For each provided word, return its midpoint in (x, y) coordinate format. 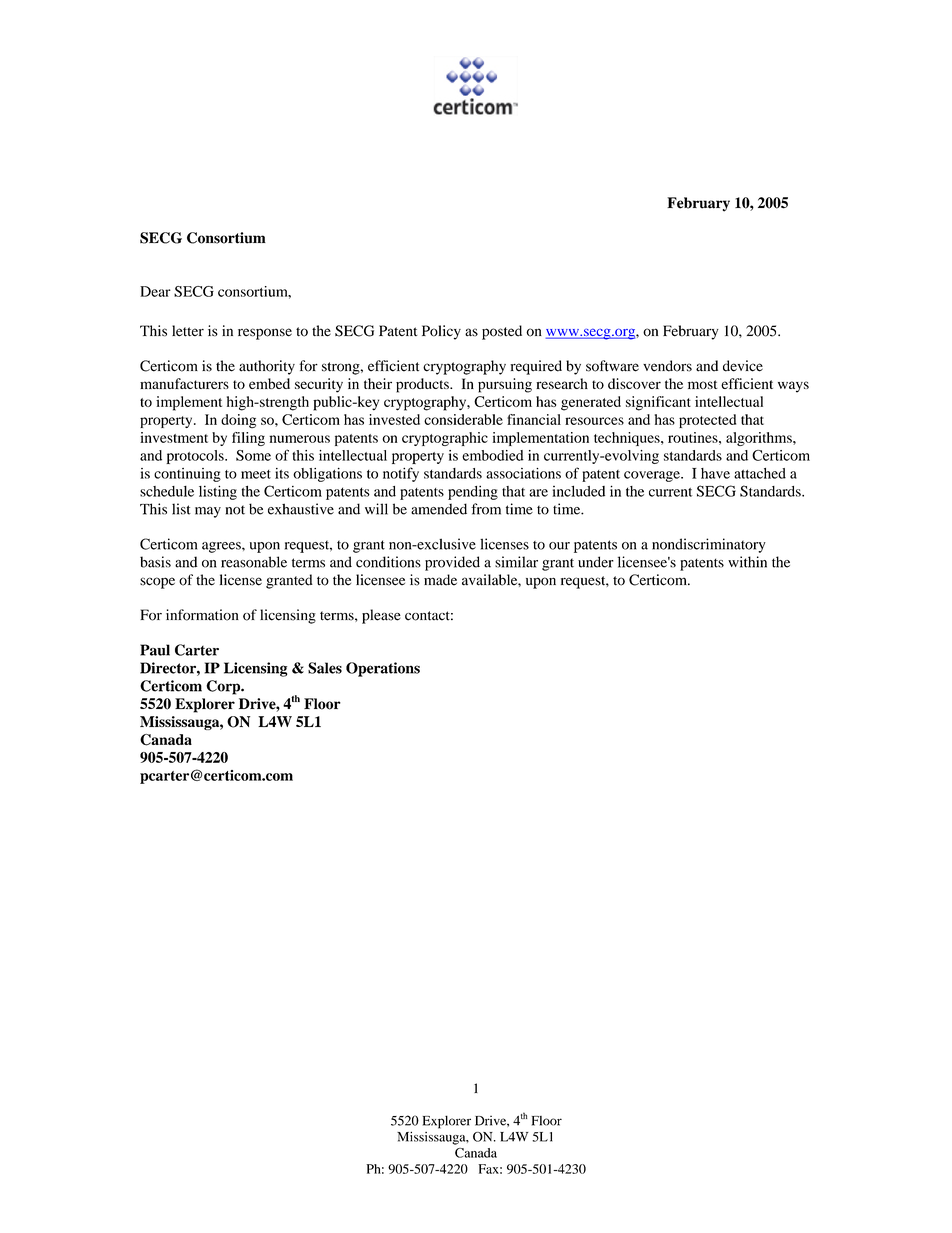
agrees (222, 547)
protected (707, 421)
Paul (155, 650)
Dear (155, 291)
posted (502, 332)
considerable (463, 419)
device (743, 366)
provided (452, 563)
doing (238, 421)
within (747, 562)
